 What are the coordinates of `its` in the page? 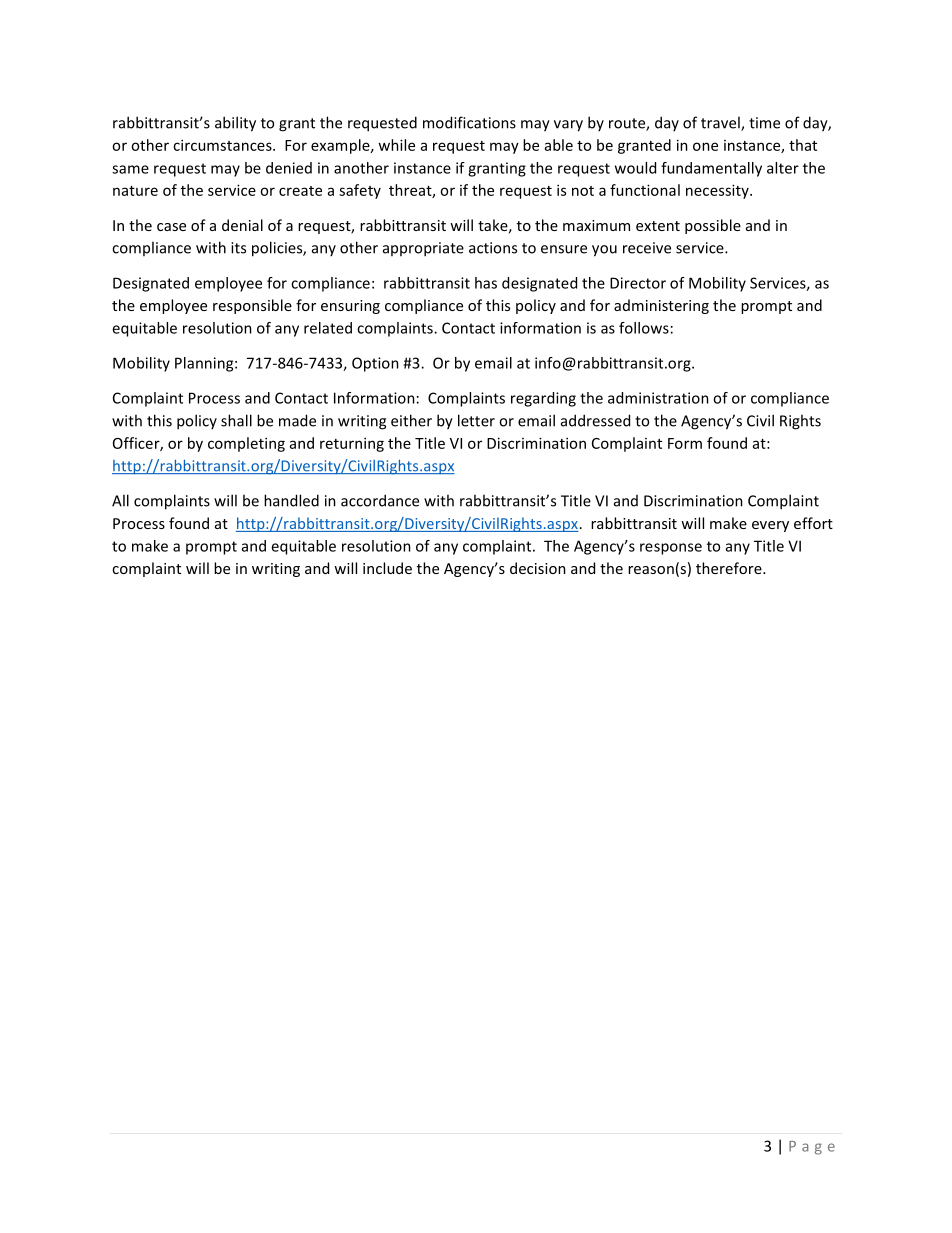 It's located at (238, 248).
